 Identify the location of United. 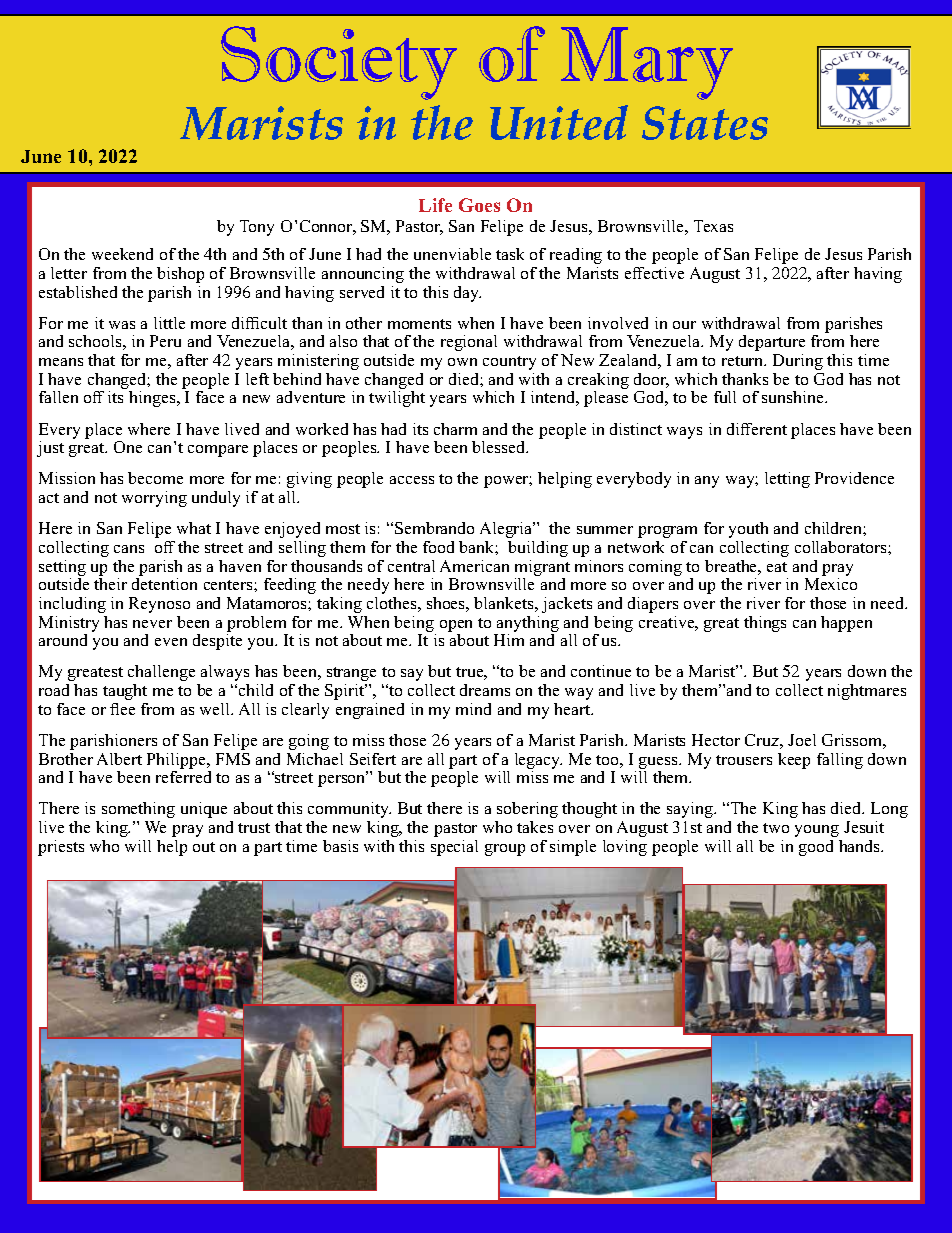
(559, 122).
